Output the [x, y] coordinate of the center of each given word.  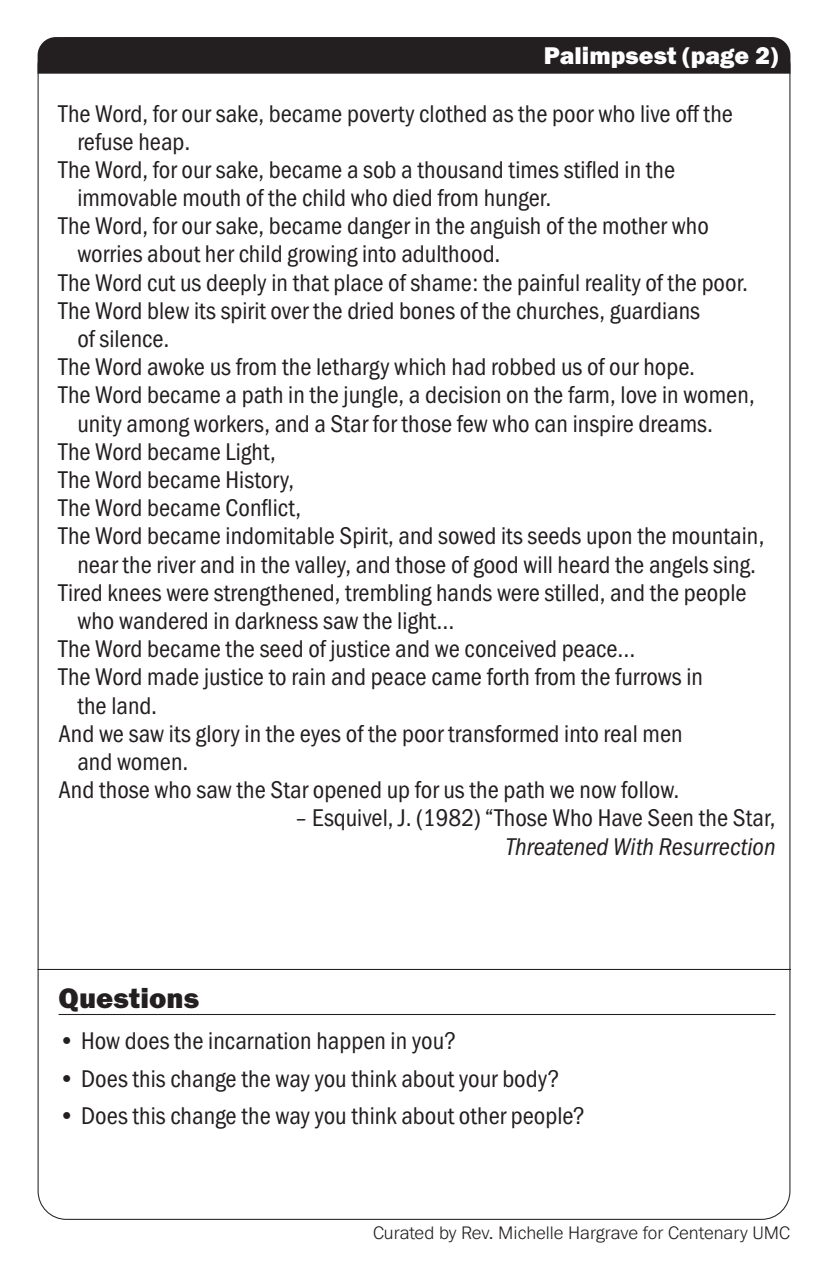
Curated [403, 1233]
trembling [388, 595]
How [101, 1041]
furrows [648, 677]
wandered [163, 621]
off [688, 114]
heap [162, 143]
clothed [453, 114]
